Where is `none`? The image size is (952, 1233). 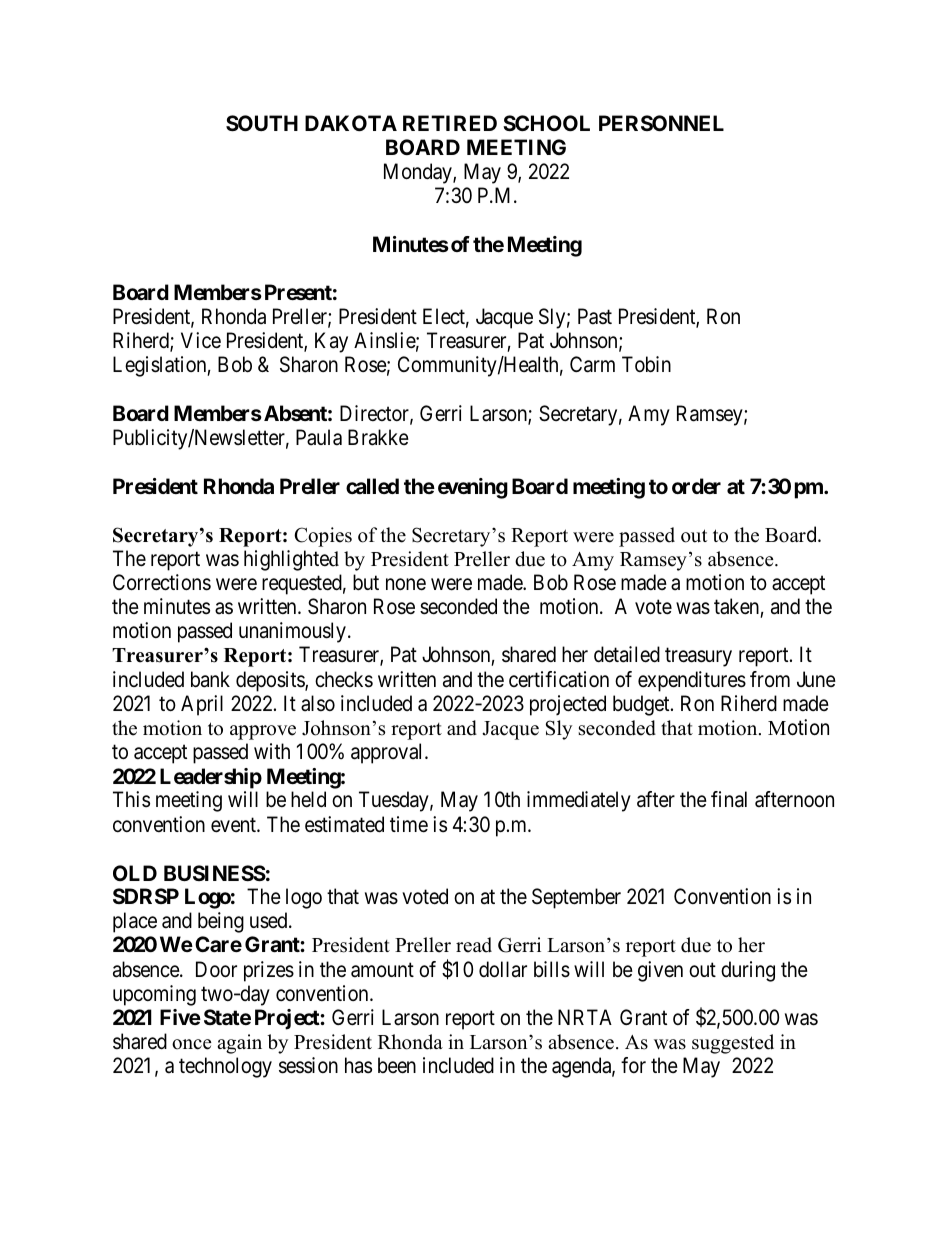 none is located at coordinates (406, 584).
